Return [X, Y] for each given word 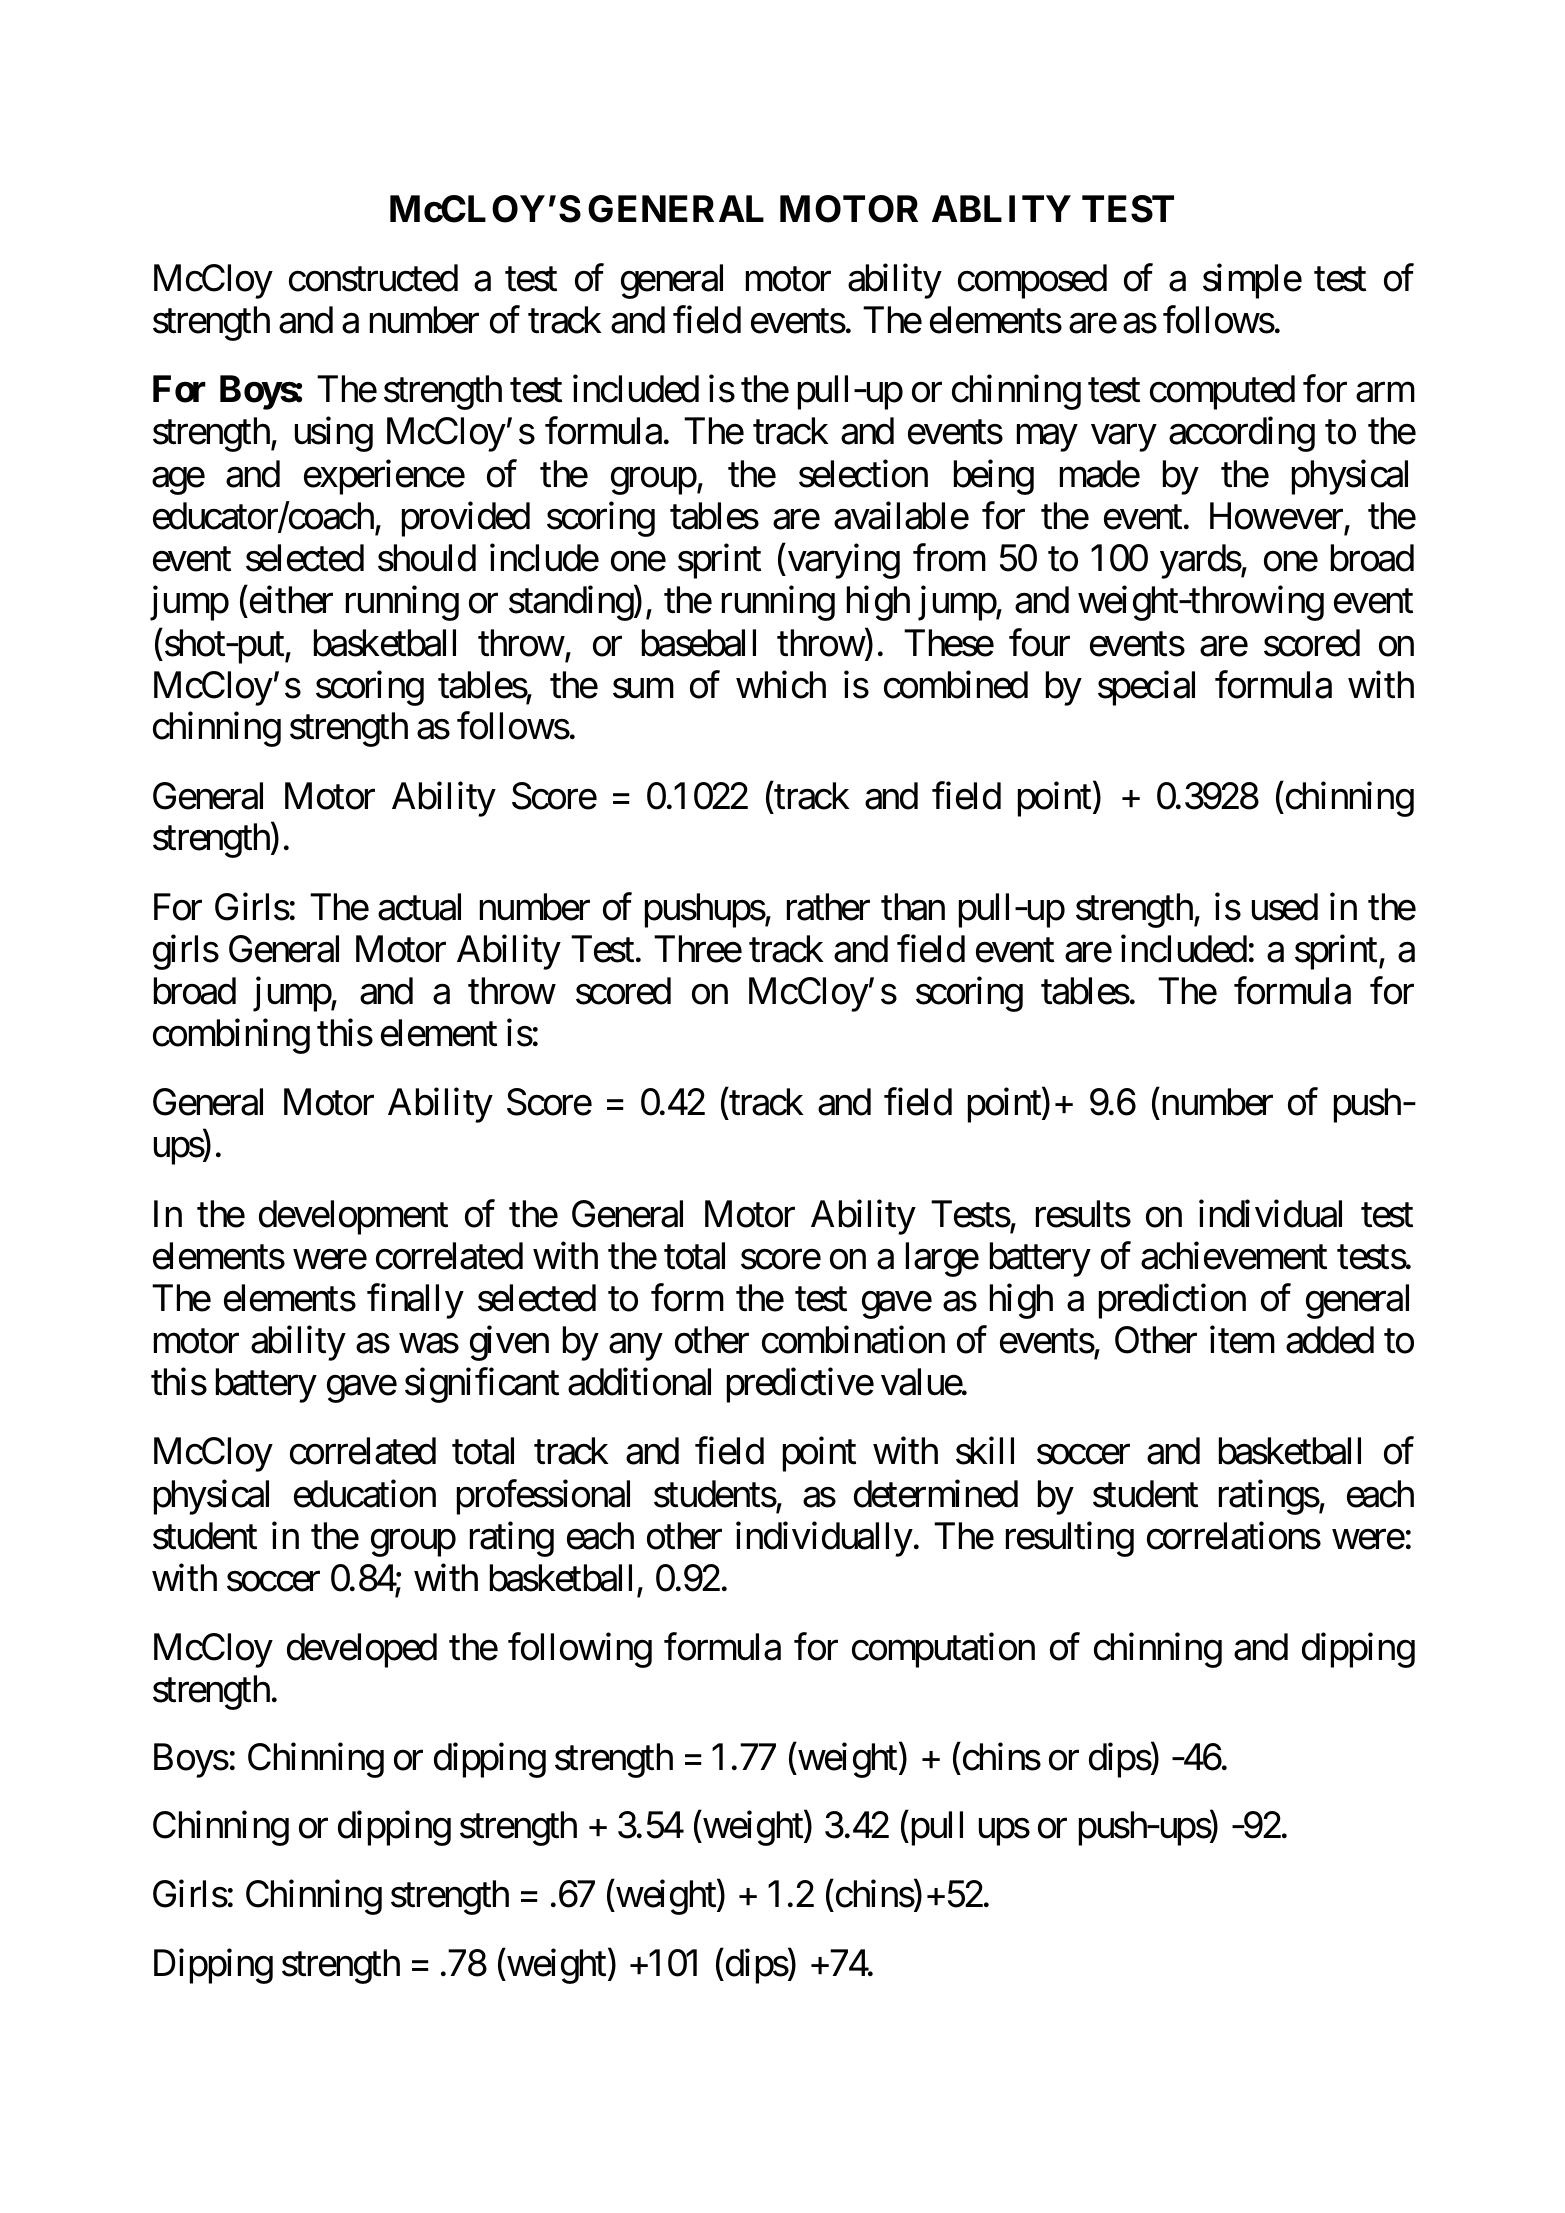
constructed [373, 278]
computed [1222, 392]
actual [419, 907]
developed [362, 1650]
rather [828, 907]
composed [1032, 281]
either [291, 600]
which [781, 685]
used [1285, 907]
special [1146, 688]
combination [853, 1340]
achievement [1234, 1256]
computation [943, 1650]
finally [415, 1301]
